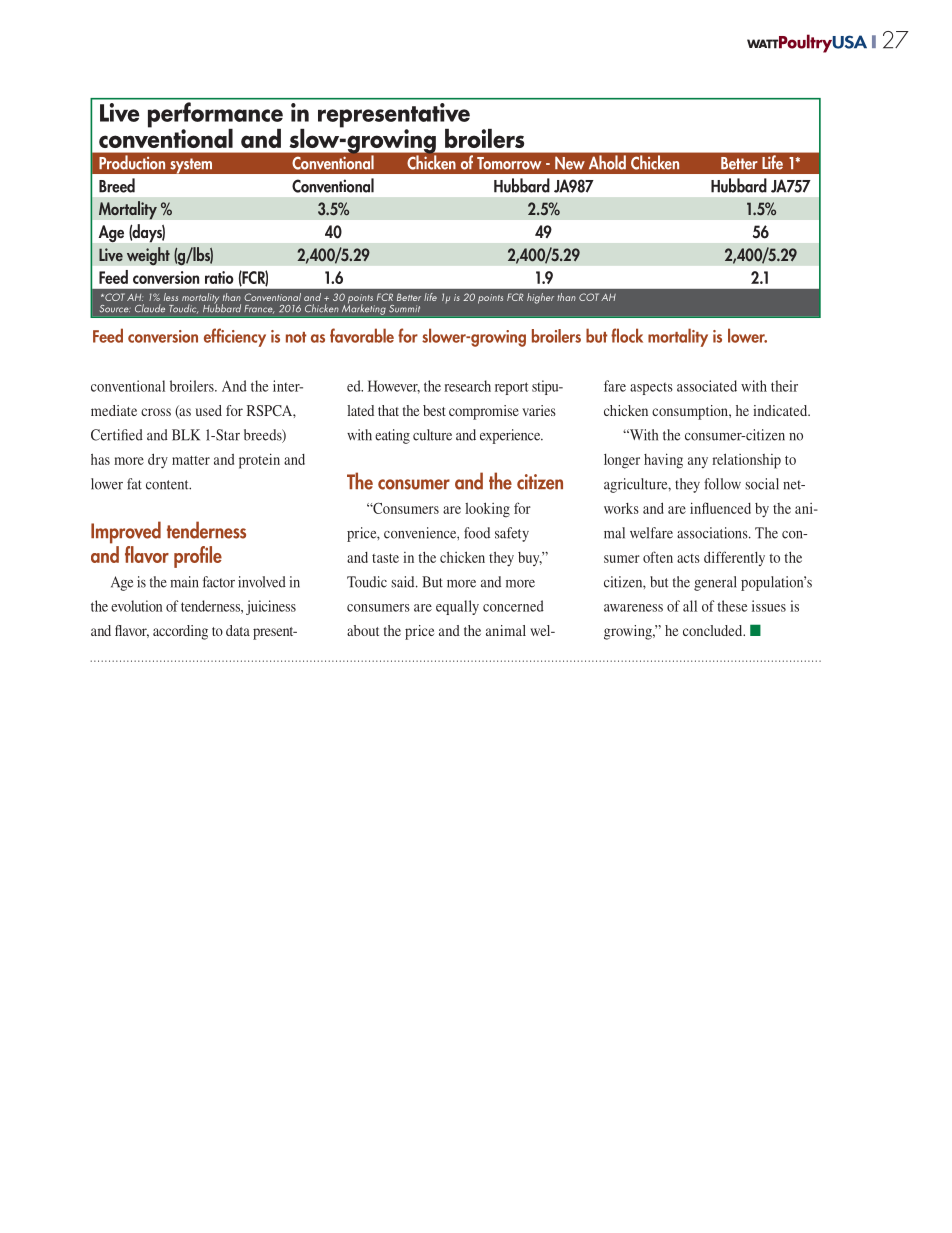 The image size is (952, 1233). Describe the element at coordinates (180, 632) in the screenshot. I see `according` at that location.
